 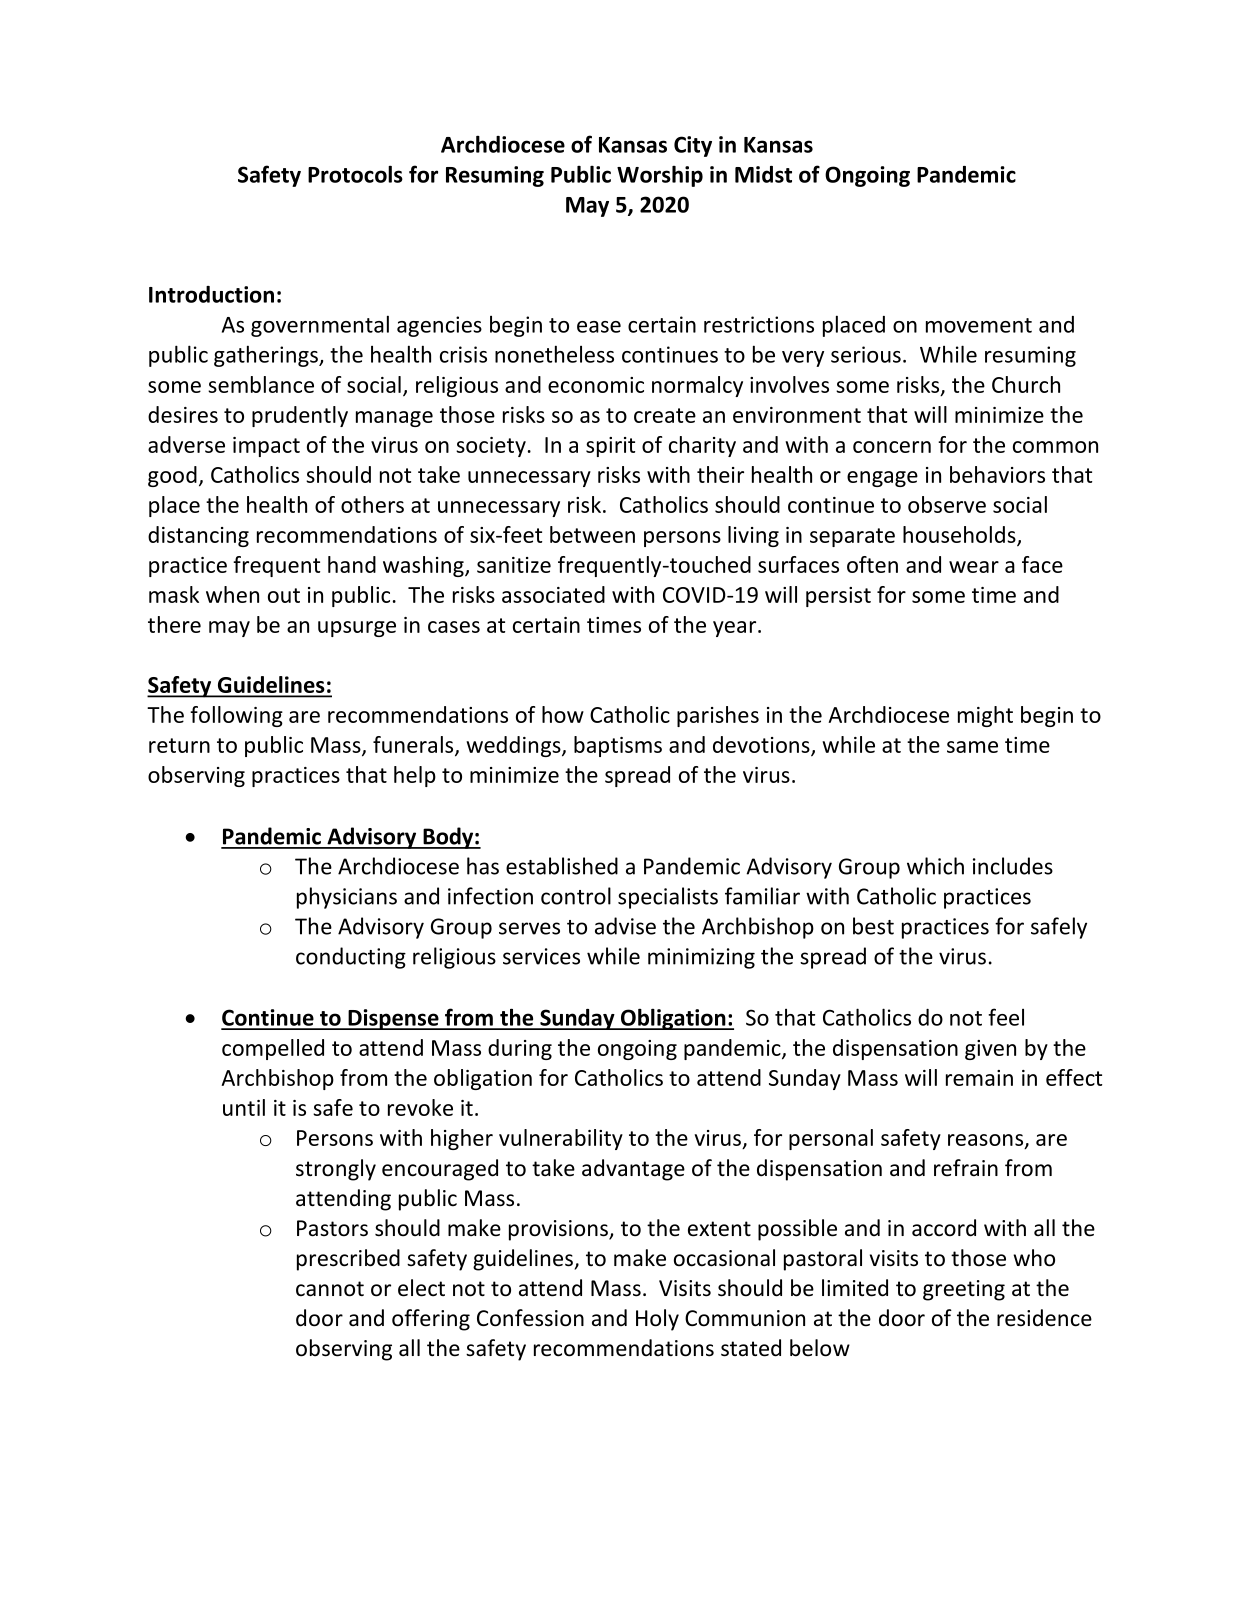 What do you see at coordinates (873, 926) in the screenshot?
I see `best` at bounding box center [873, 926].
